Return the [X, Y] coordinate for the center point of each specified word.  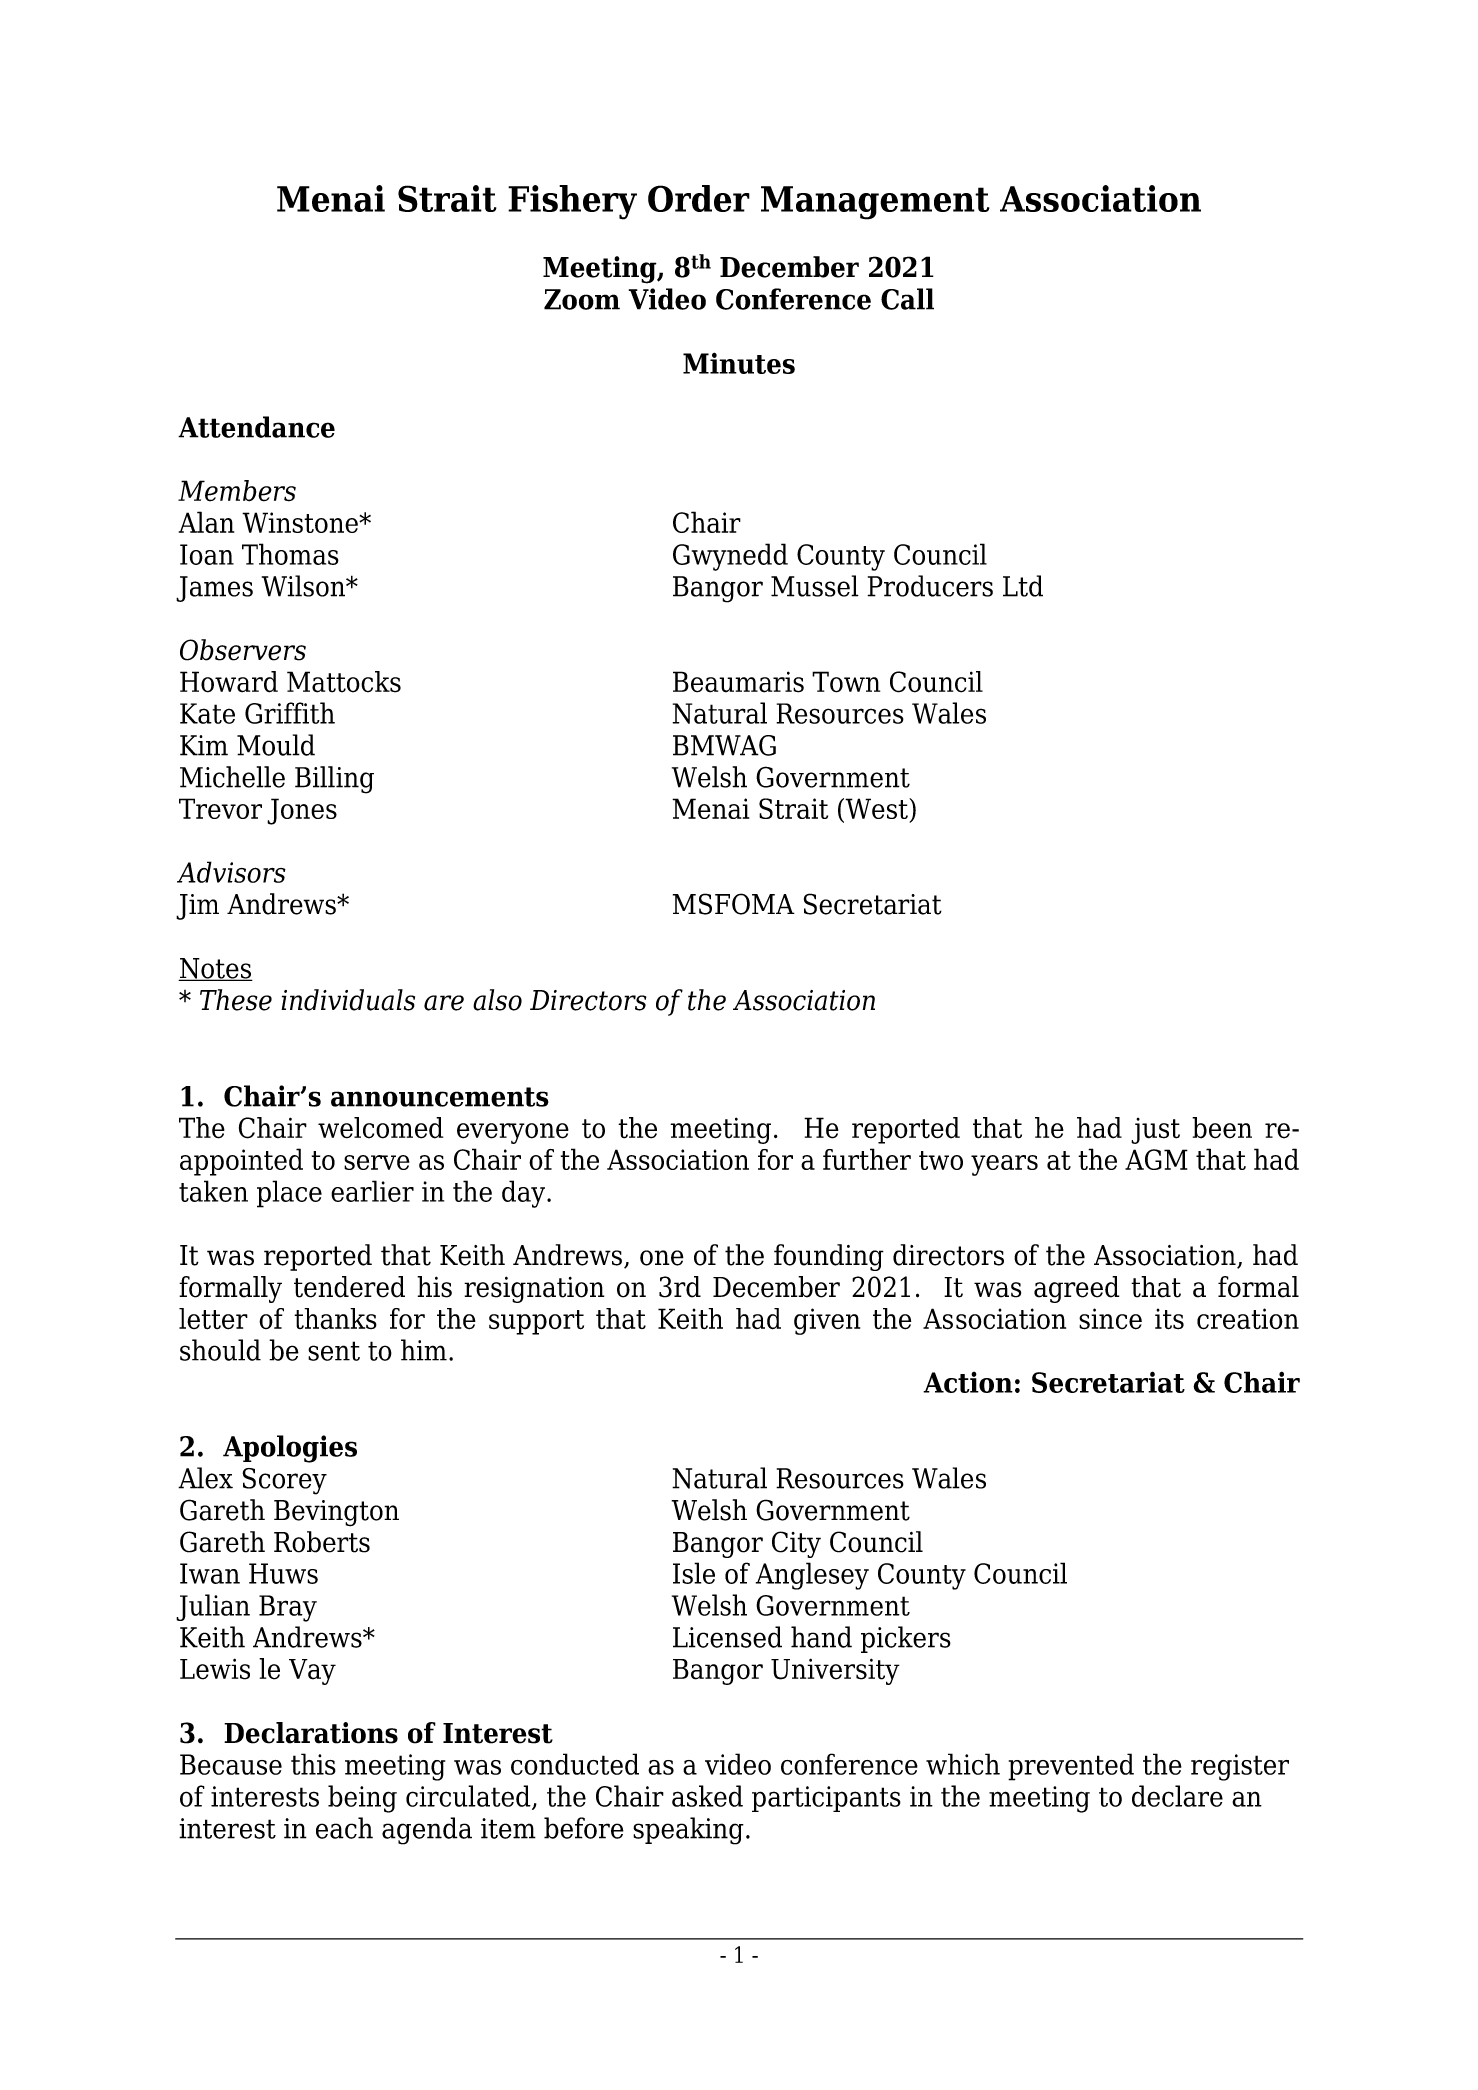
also [497, 1000]
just [1155, 1131]
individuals [348, 1000]
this [313, 1764]
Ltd [1023, 586]
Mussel [815, 586]
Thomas [290, 554]
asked [707, 1796]
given [827, 1321]
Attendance [256, 427]
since [1110, 1319]
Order [699, 198]
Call [907, 299]
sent [334, 1351]
